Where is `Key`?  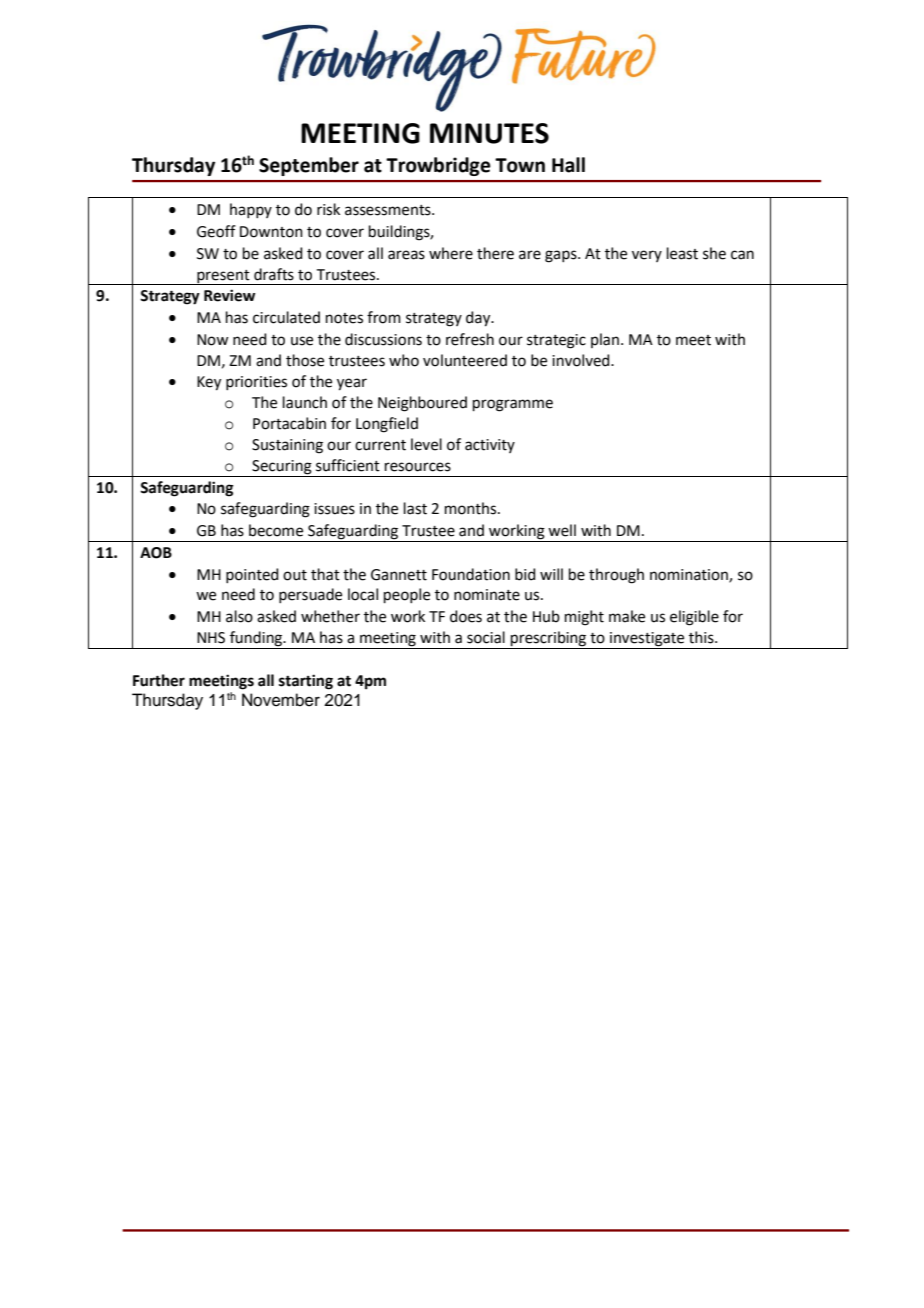
Key is located at coordinates (209, 383).
